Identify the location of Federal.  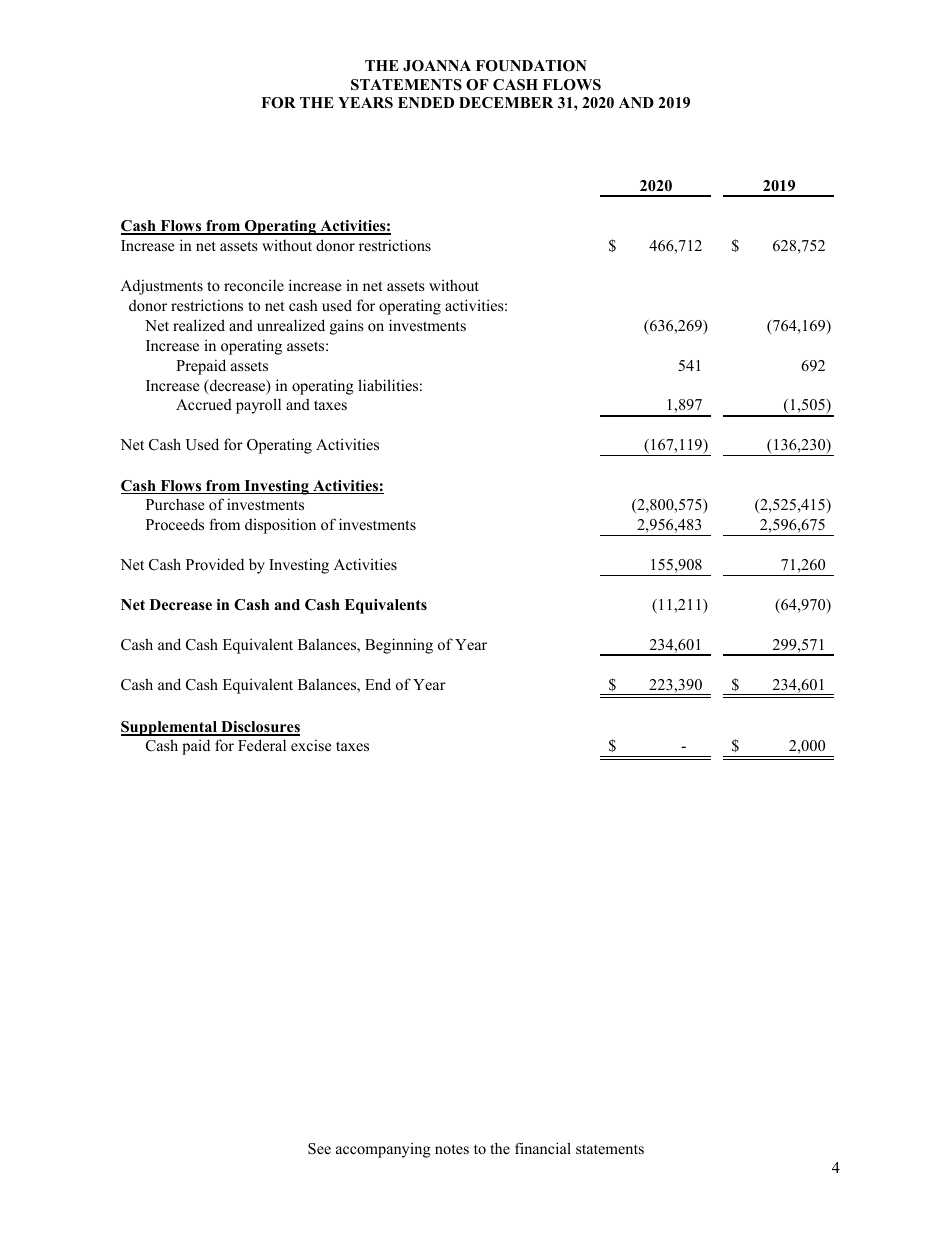
(262, 745).
